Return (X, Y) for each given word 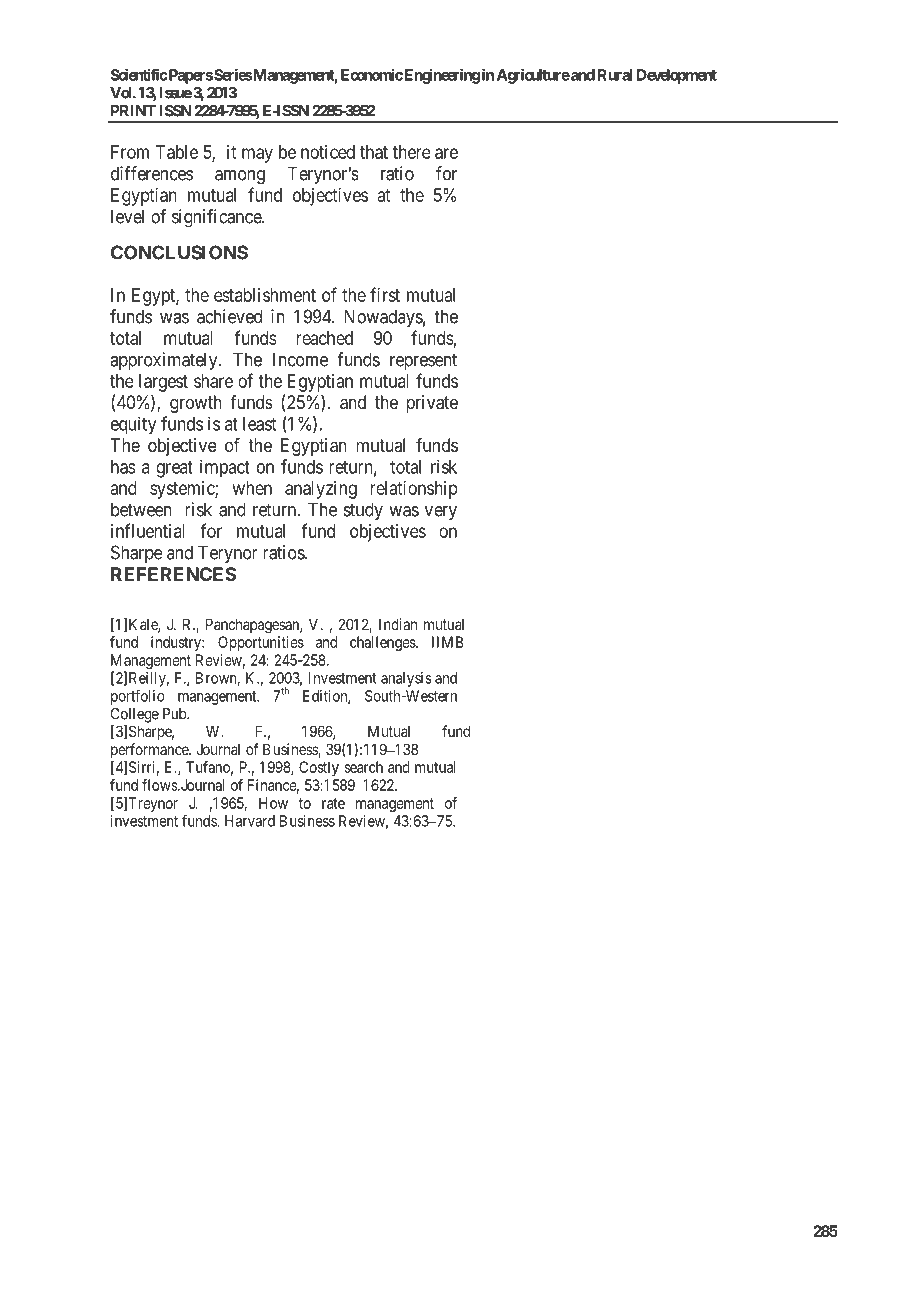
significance (217, 218)
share (213, 381)
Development (677, 76)
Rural (615, 75)
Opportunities (261, 643)
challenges (383, 643)
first (385, 294)
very (441, 513)
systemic (183, 490)
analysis (406, 679)
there (412, 152)
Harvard (250, 821)
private (432, 404)
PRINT (133, 111)
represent (423, 361)
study (363, 511)
